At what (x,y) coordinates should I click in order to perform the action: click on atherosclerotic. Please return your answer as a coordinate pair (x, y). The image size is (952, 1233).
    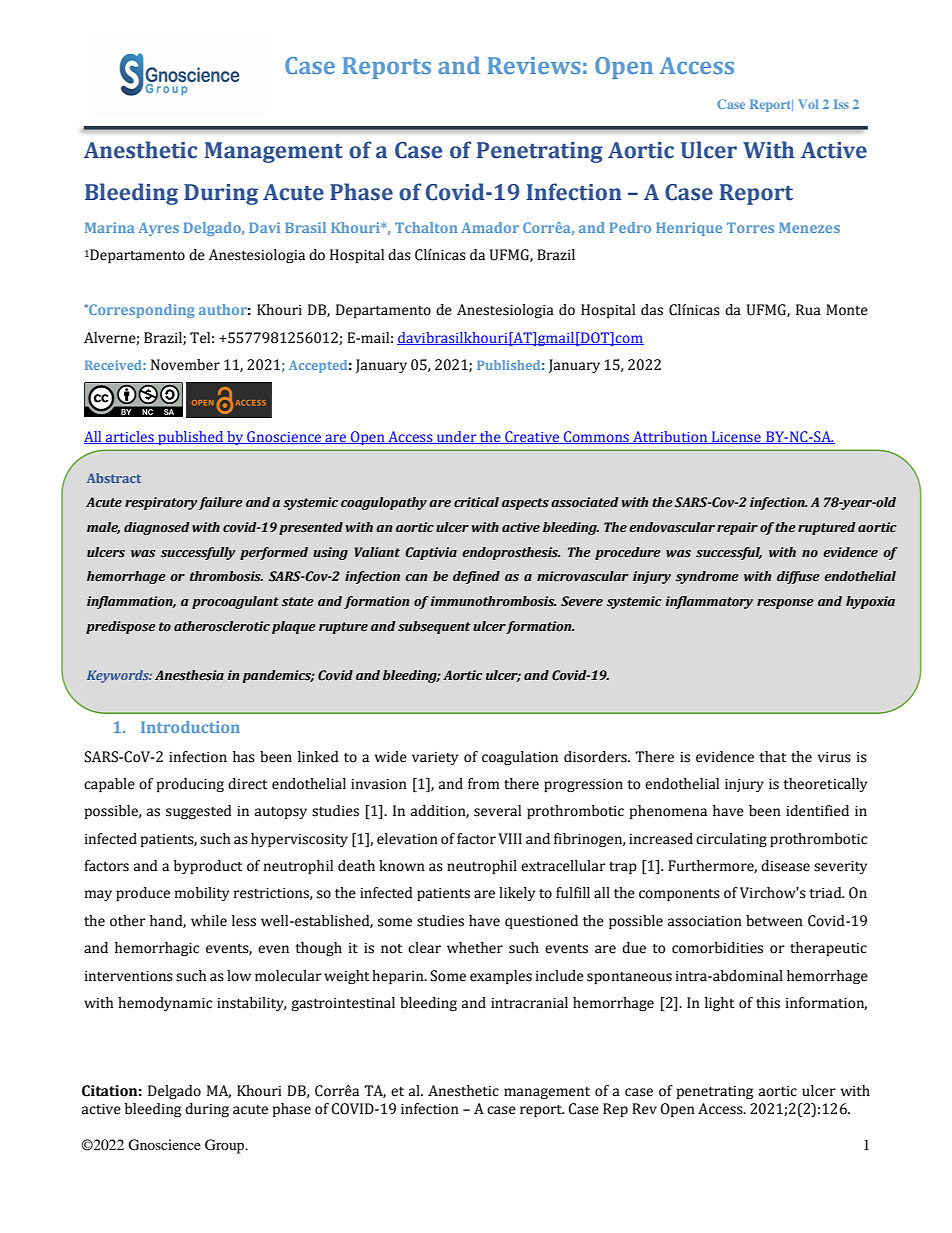
    Looking at the image, I should click on (222, 626).
